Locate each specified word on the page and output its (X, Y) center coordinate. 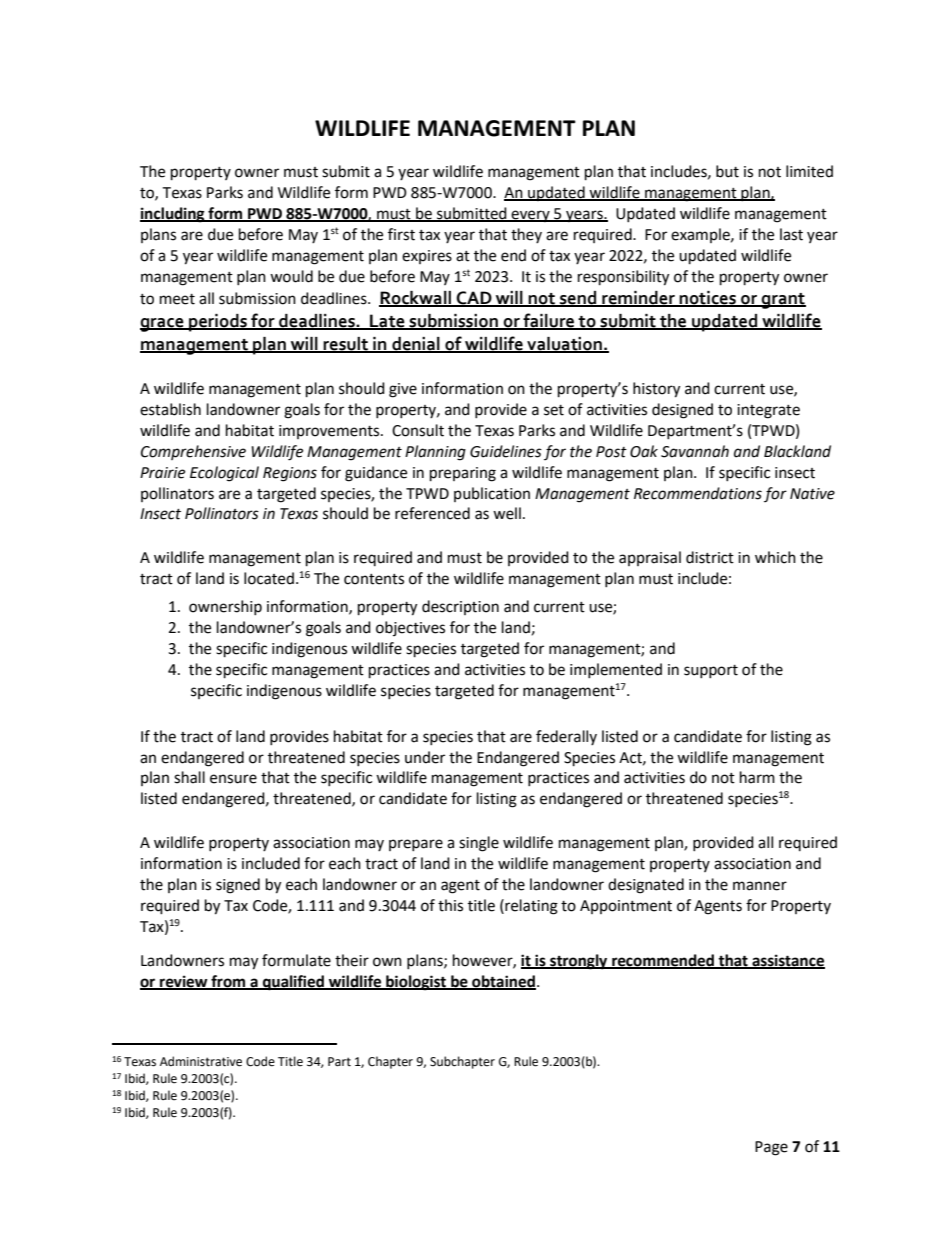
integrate (768, 411)
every (531, 216)
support (711, 671)
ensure (233, 779)
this (450, 905)
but (727, 171)
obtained (503, 982)
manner (760, 886)
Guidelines (506, 451)
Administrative (201, 1061)
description (460, 607)
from (228, 982)
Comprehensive (193, 452)
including (173, 215)
